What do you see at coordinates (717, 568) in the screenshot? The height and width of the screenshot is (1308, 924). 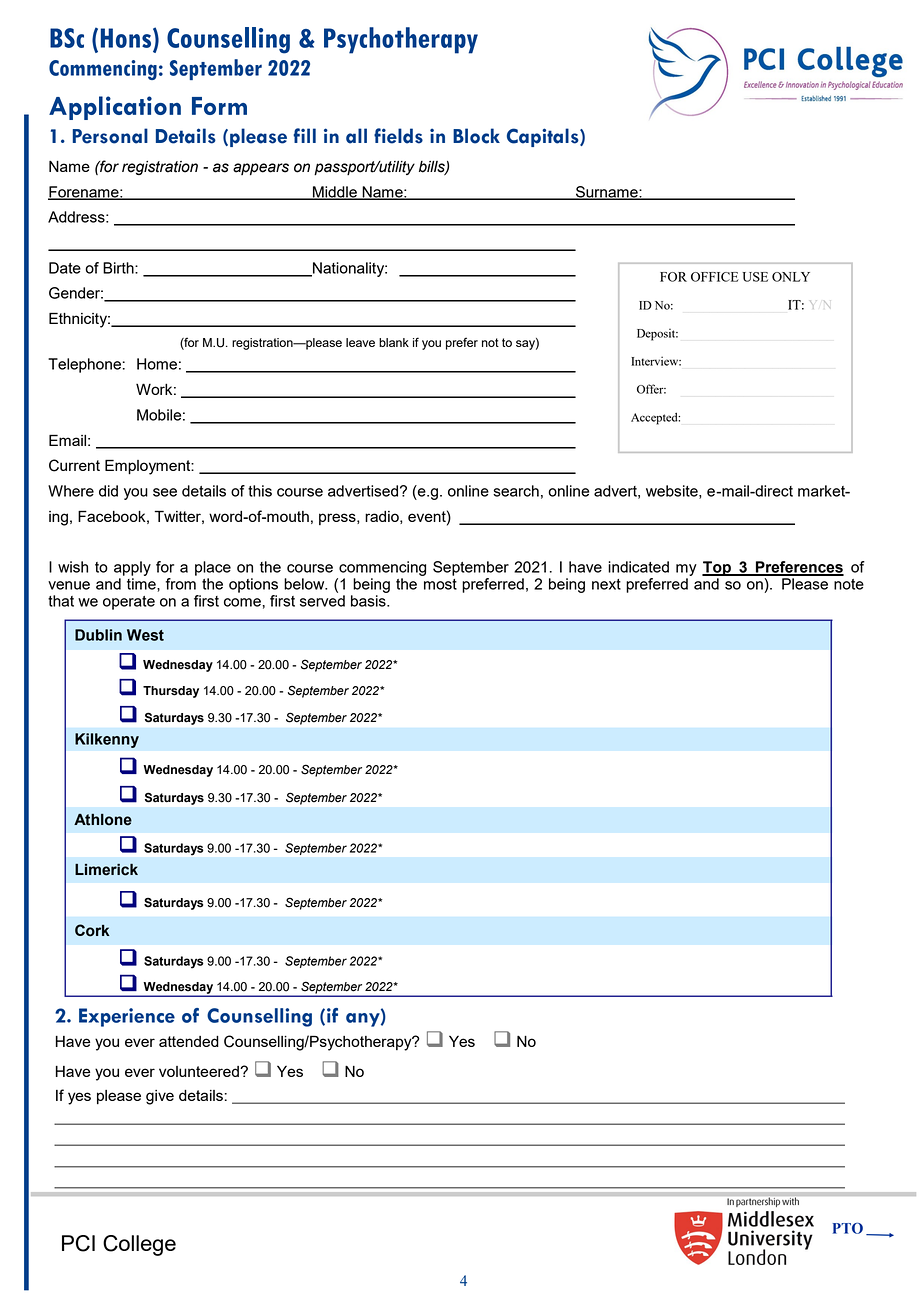 I see `Top` at bounding box center [717, 568].
